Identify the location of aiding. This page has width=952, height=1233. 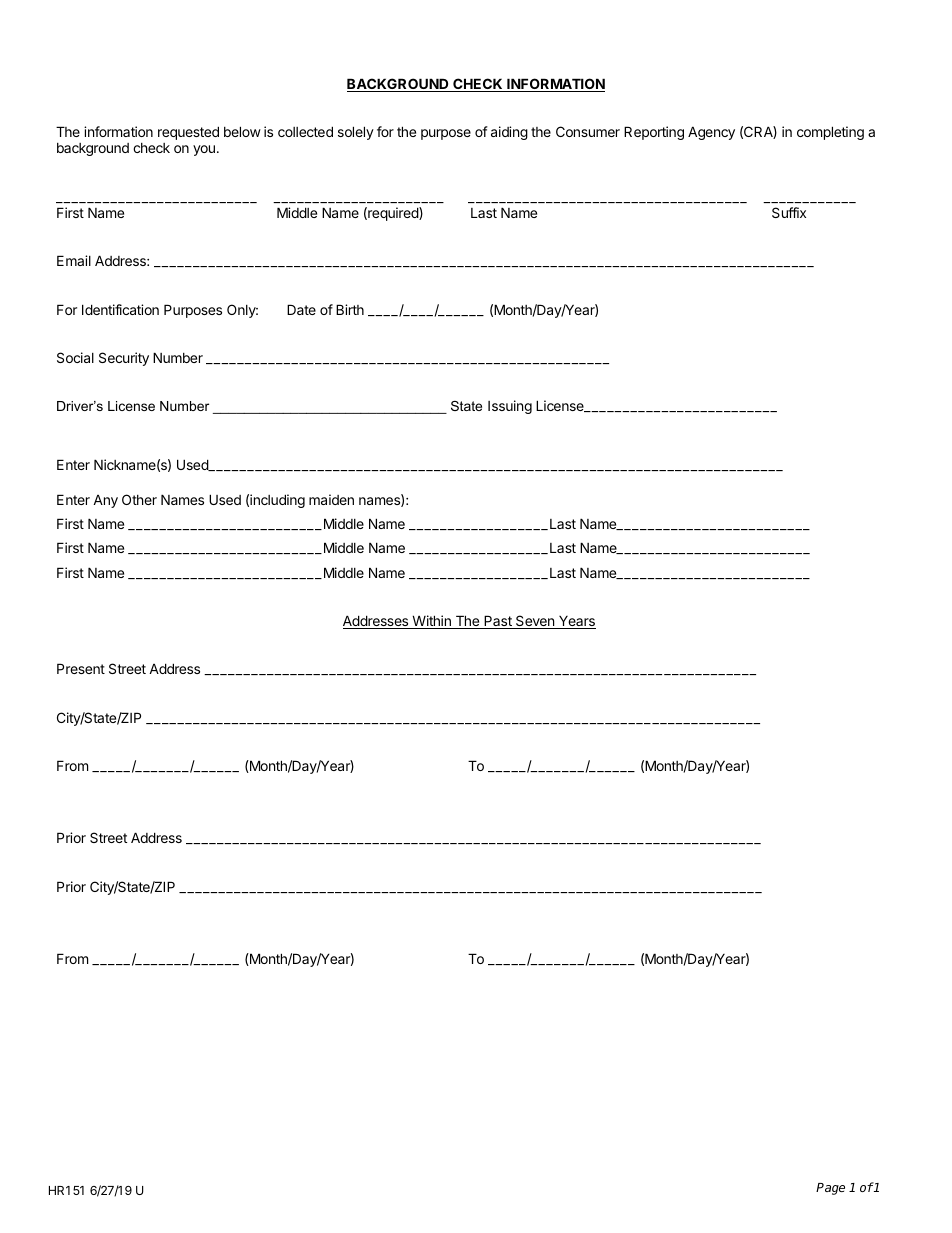
(509, 133).
